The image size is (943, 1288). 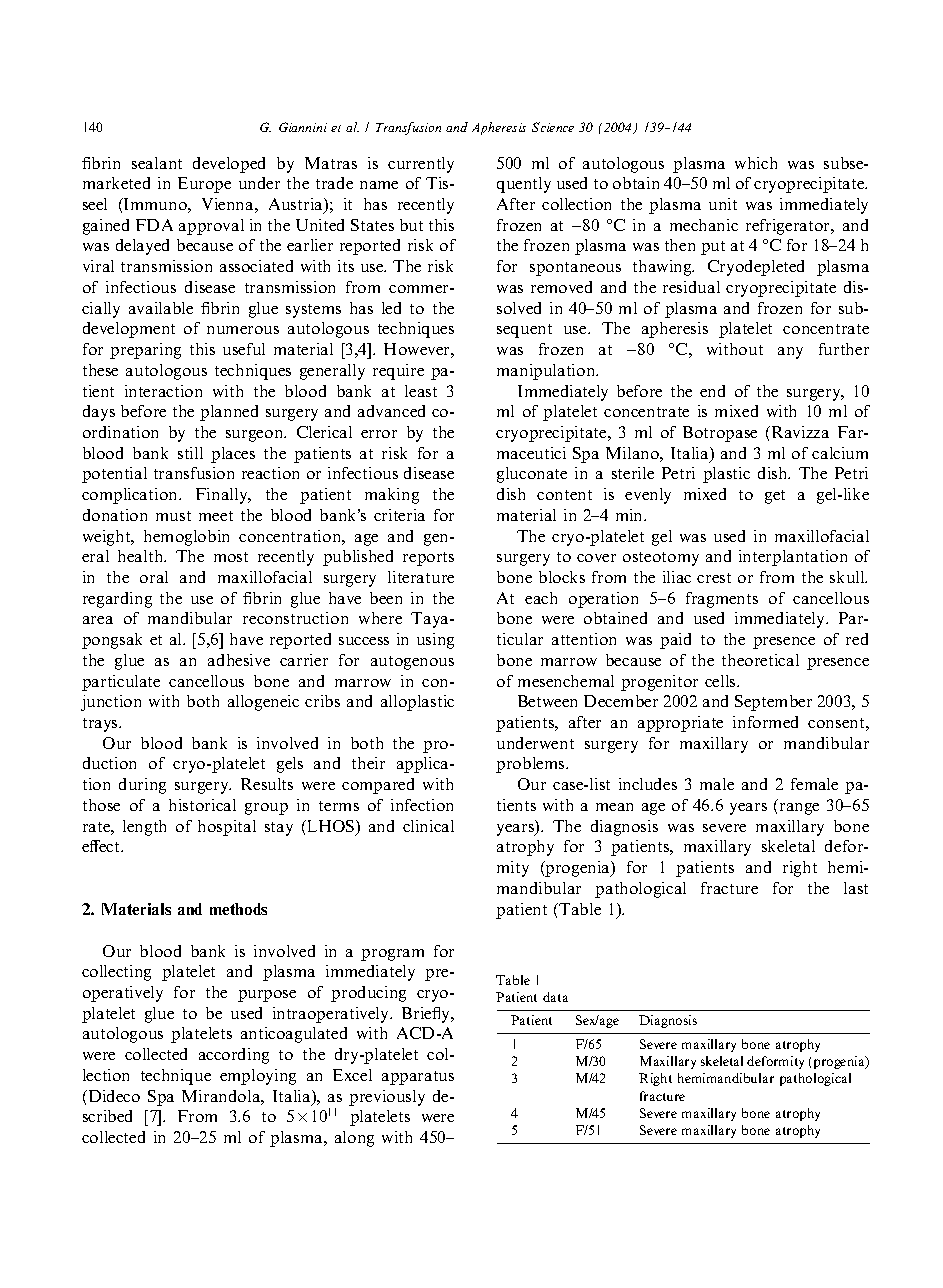 What do you see at coordinates (202, 805) in the screenshot?
I see `historical` at bounding box center [202, 805].
